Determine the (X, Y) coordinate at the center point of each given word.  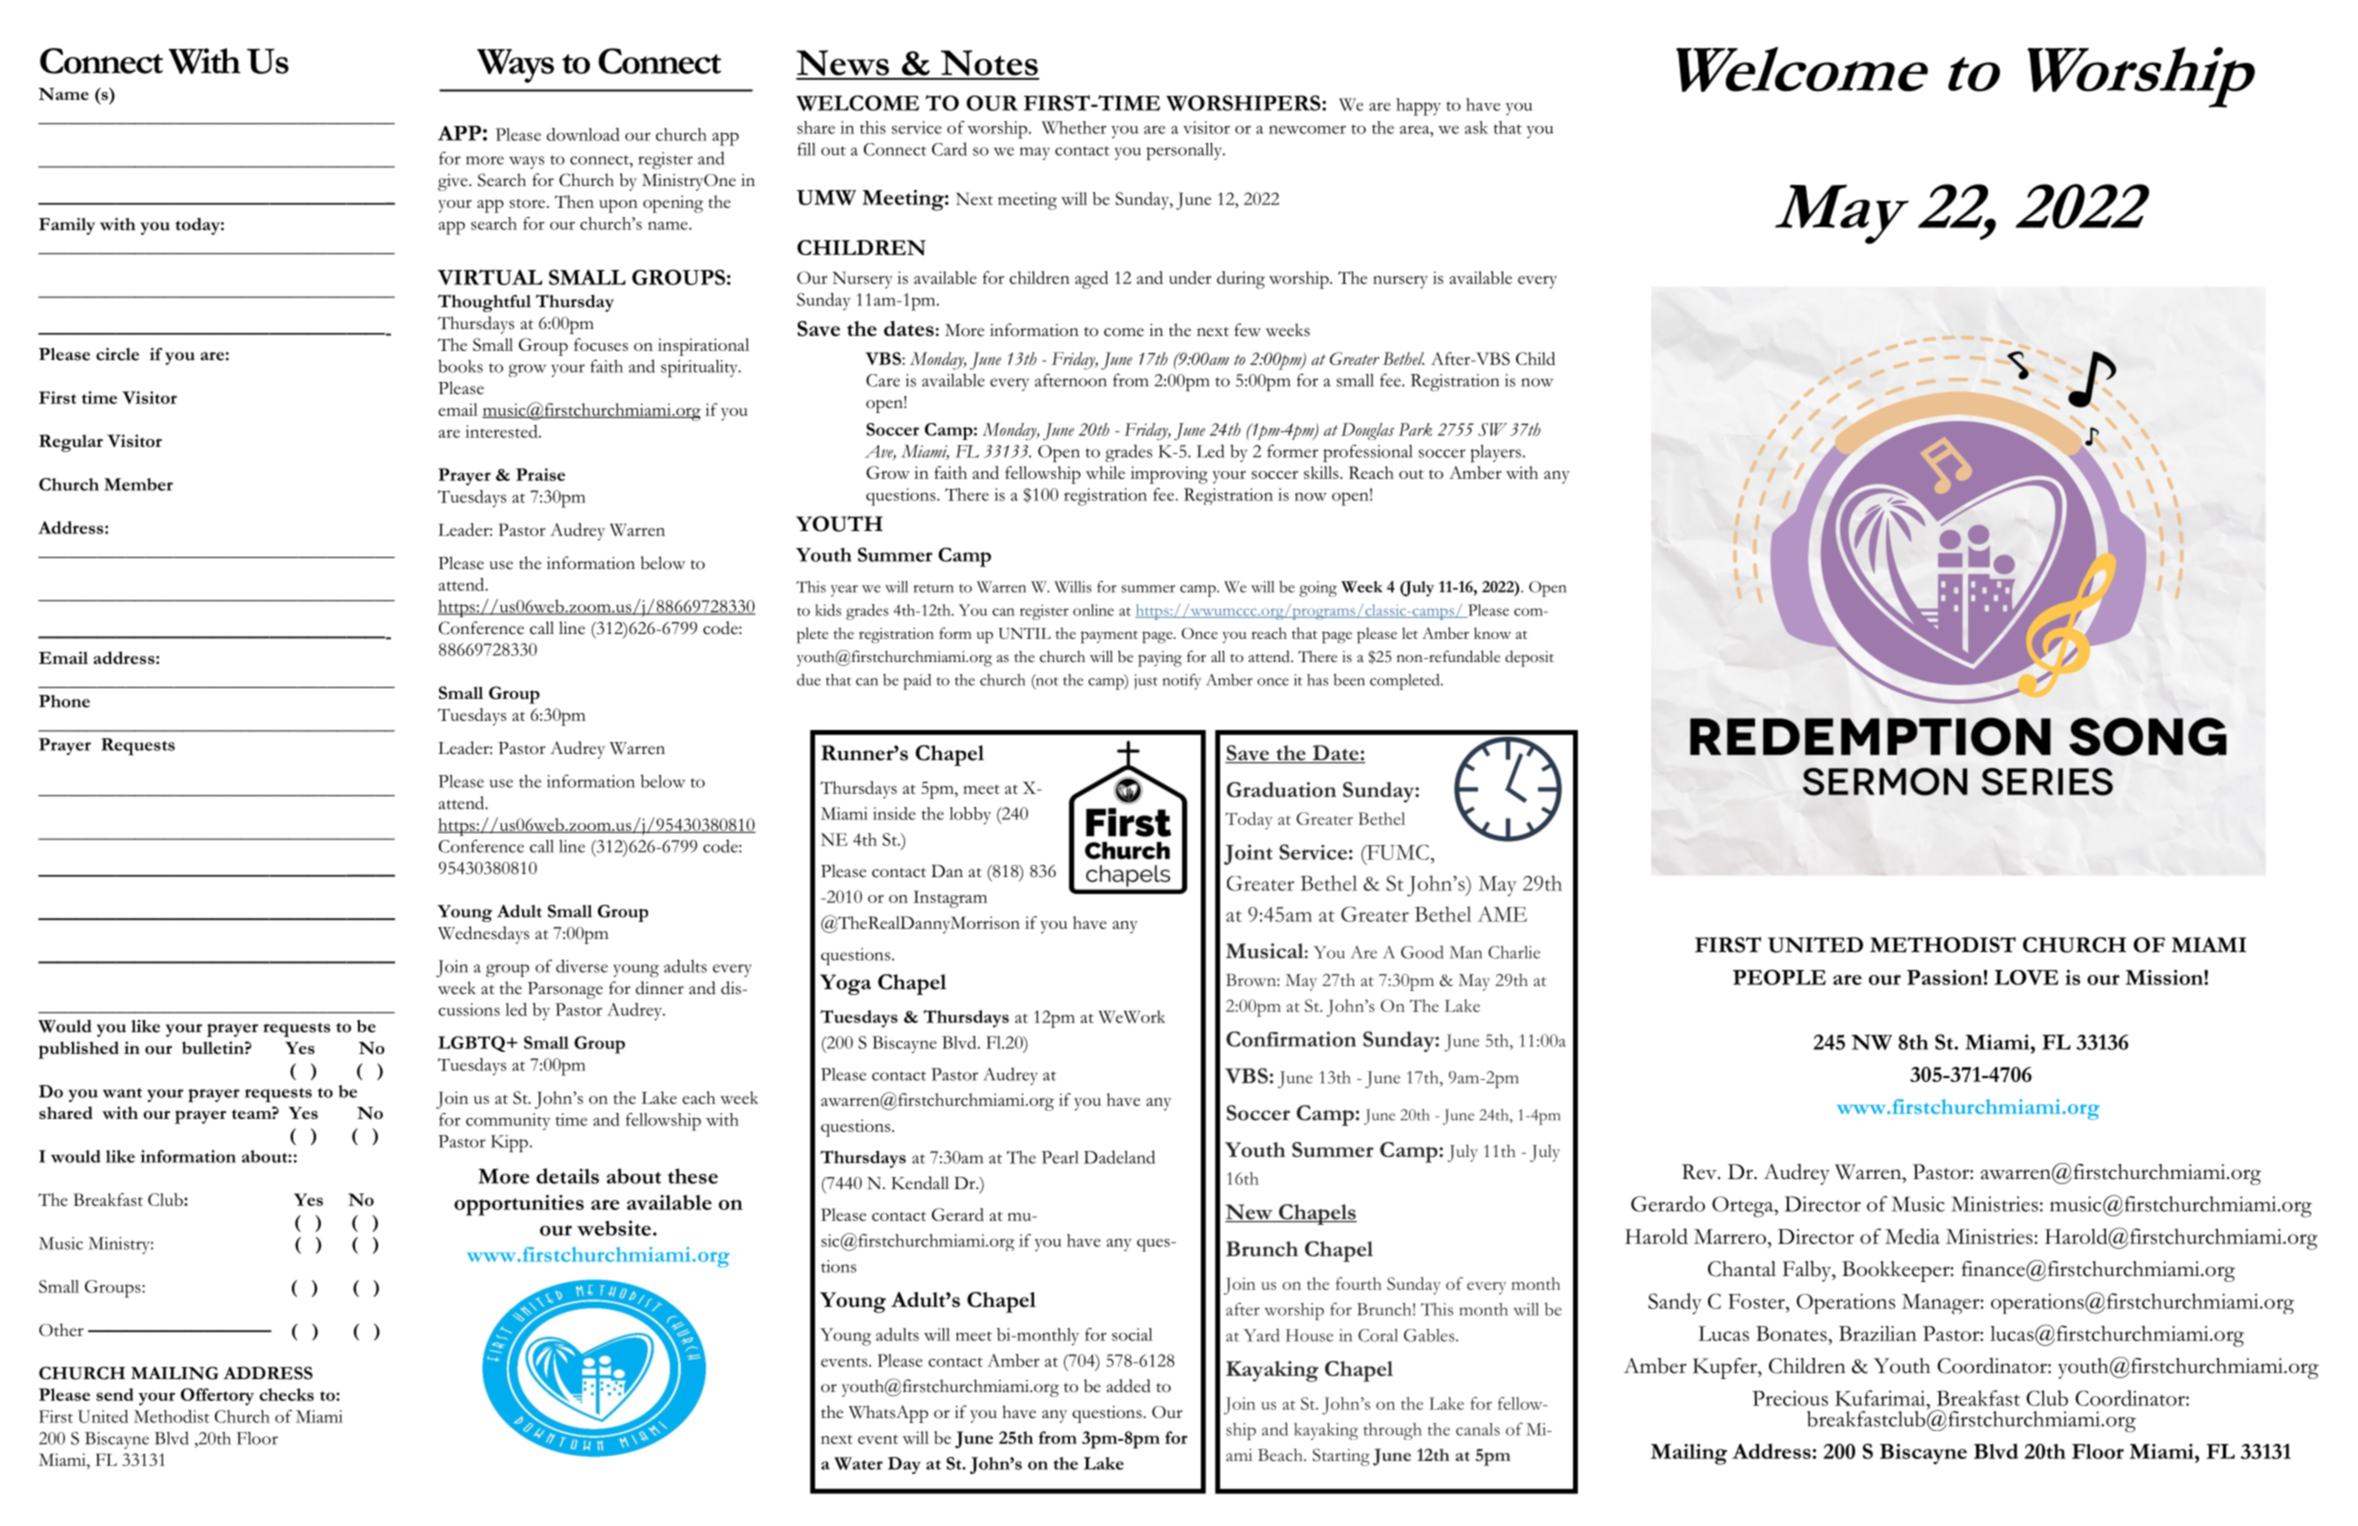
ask (1476, 127)
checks (286, 1394)
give (454, 182)
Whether (1074, 127)
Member (138, 484)
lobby (970, 815)
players (1496, 453)
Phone (64, 701)
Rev (1700, 1172)
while (1105, 472)
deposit (1529, 658)
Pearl (1060, 1157)
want (122, 1093)
